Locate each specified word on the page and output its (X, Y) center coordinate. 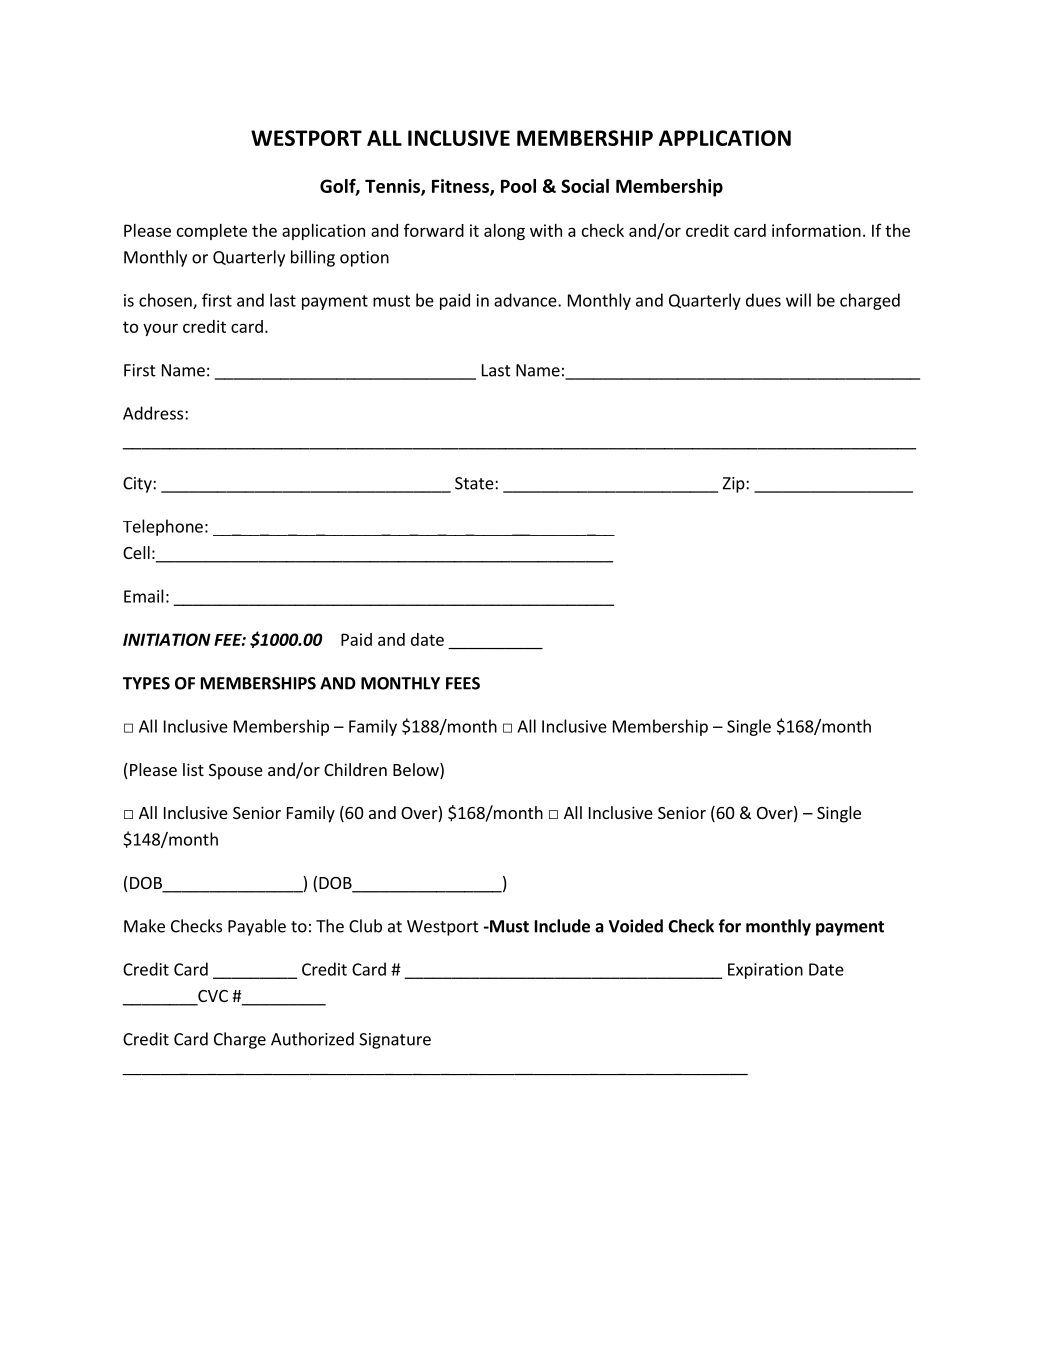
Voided (636, 926)
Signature (395, 1041)
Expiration (765, 971)
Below (417, 771)
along (504, 232)
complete (212, 232)
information (816, 230)
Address (154, 413)
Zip (735, 485)
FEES (463, 683)
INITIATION (167, 639)
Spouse (236, 772)
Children (355, 769)
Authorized (312, 1039)
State (475, 483)
